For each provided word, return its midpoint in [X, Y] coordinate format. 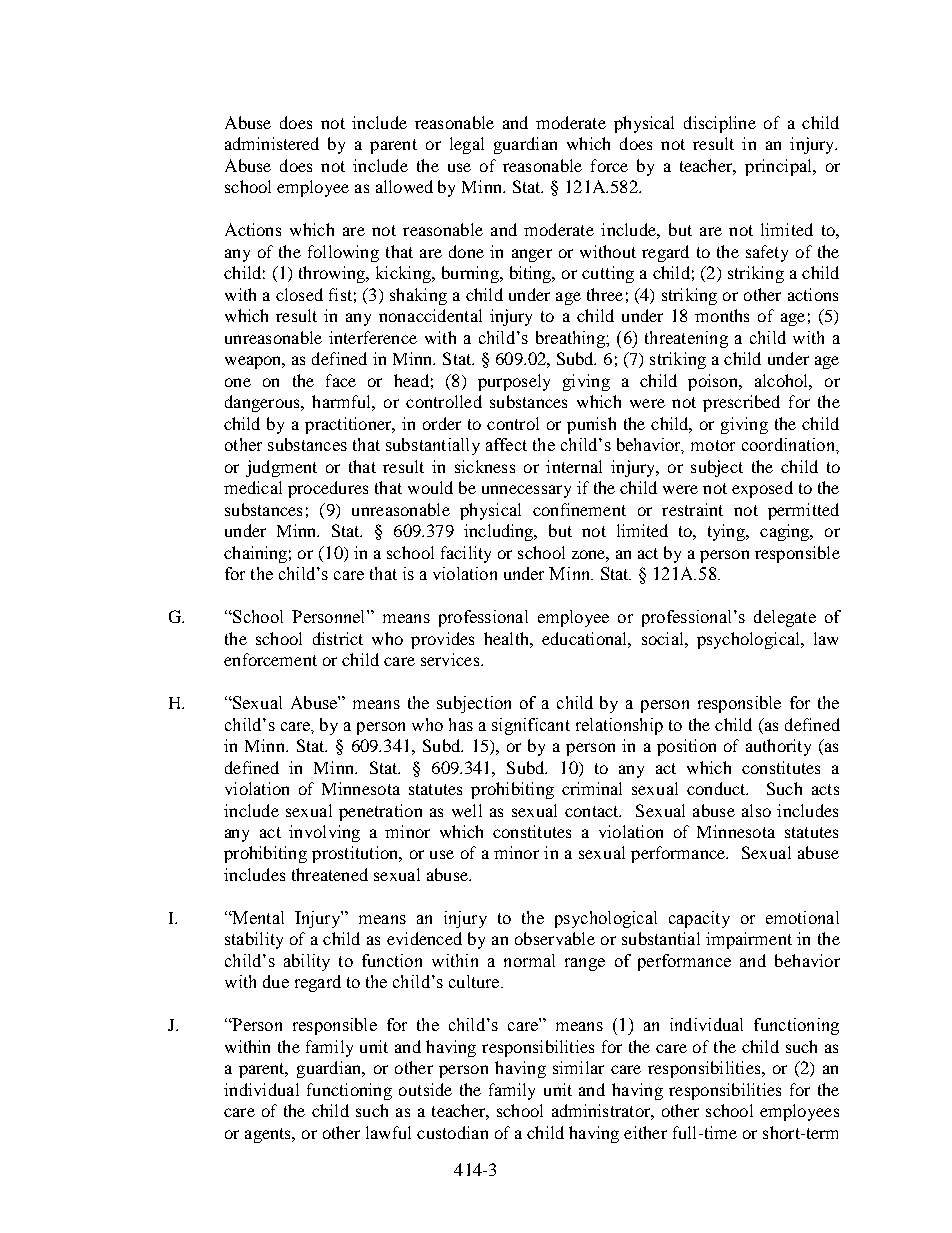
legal [467, 145]
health [507, 638]
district [338, 638]
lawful [388, 1132]
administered [272, 143]
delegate [785, 618]
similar [578, 1067]
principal [779, 167]
